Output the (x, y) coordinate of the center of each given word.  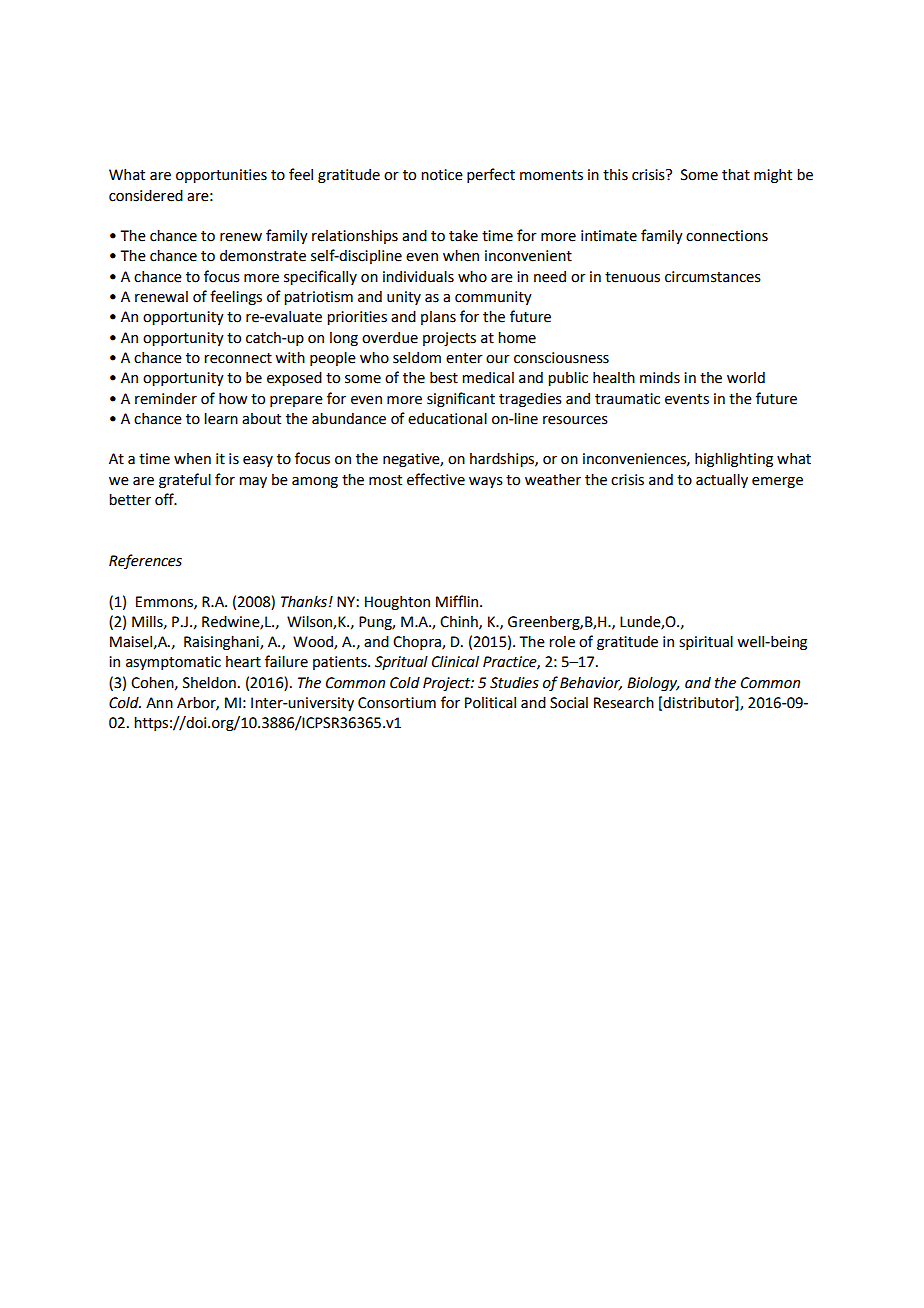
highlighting (734, 459)
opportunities (221, 176)
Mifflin (458, 601)
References (145, 561)
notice (442, 175)
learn (221, 418)
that (736, 174)
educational (447, 418)
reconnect (238, 358)
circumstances (713, 277)
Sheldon (209, 682)
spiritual (706, 642)
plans (438, 318)
